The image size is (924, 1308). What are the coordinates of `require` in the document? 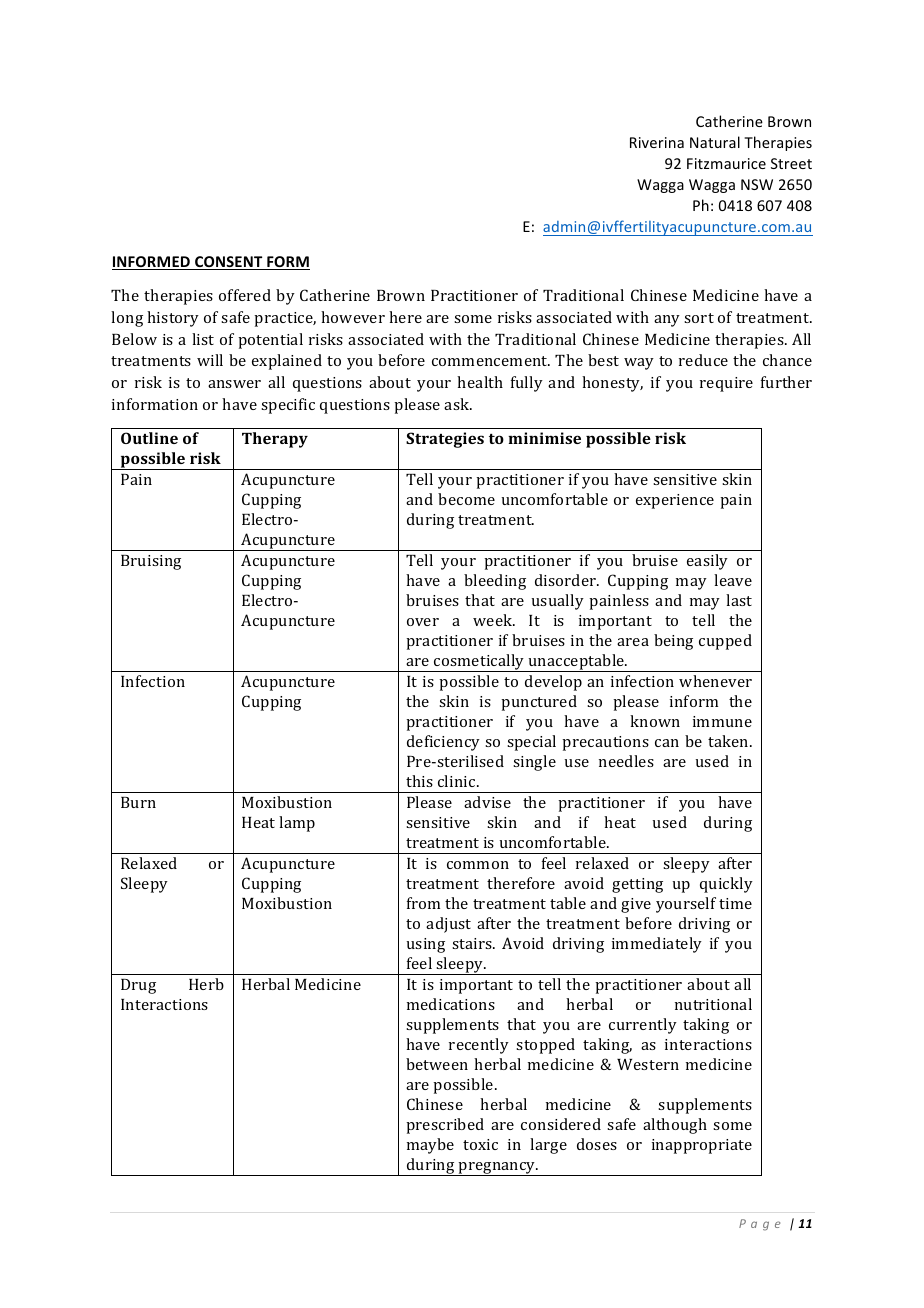 It's located at (726, 384).
